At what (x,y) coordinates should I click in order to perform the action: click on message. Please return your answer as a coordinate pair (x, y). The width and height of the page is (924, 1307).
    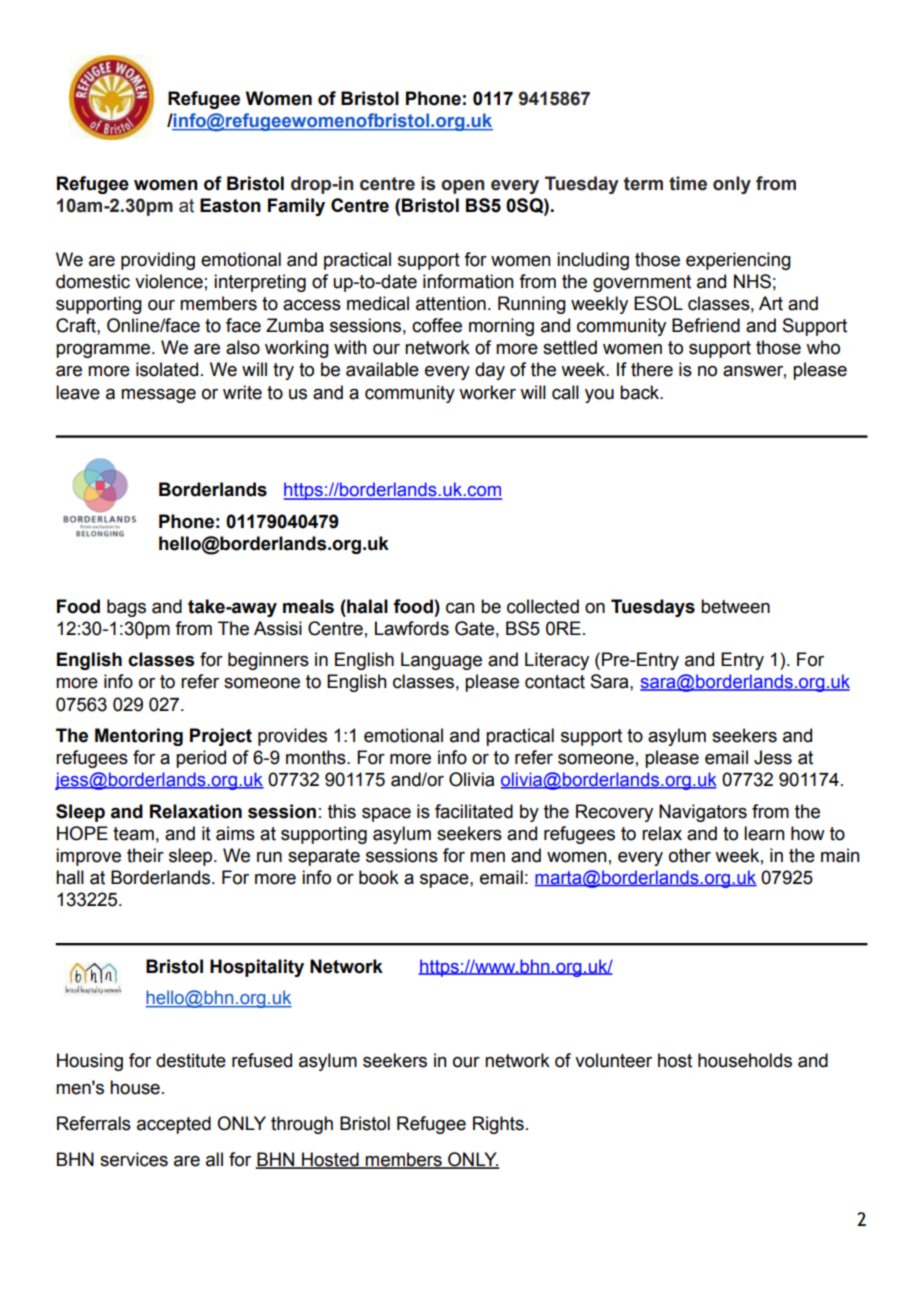
    Looking at the image, I should click on (158, 395).
